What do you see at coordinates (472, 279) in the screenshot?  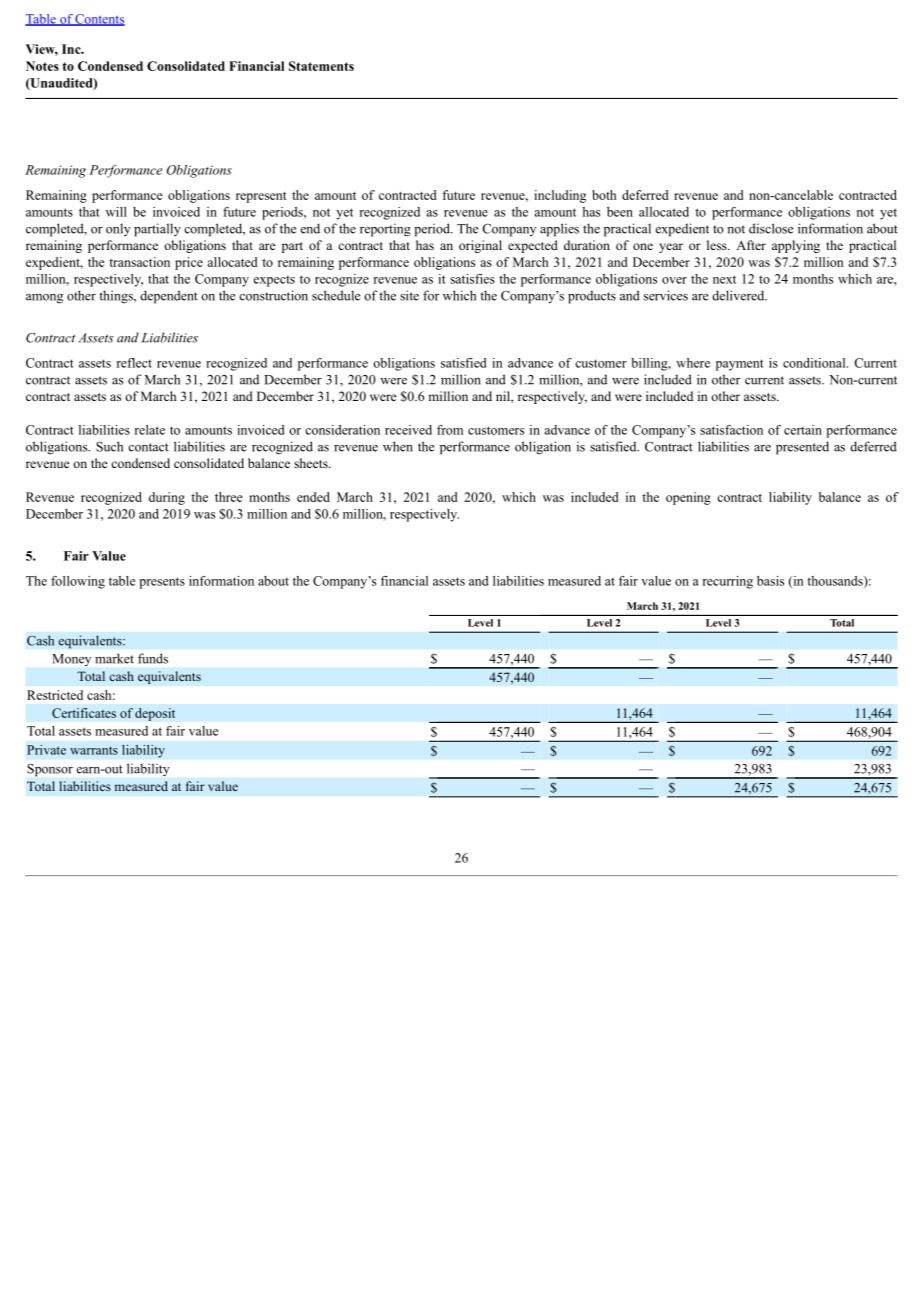 I see `satisfies` at bounding box center [472, 279].
